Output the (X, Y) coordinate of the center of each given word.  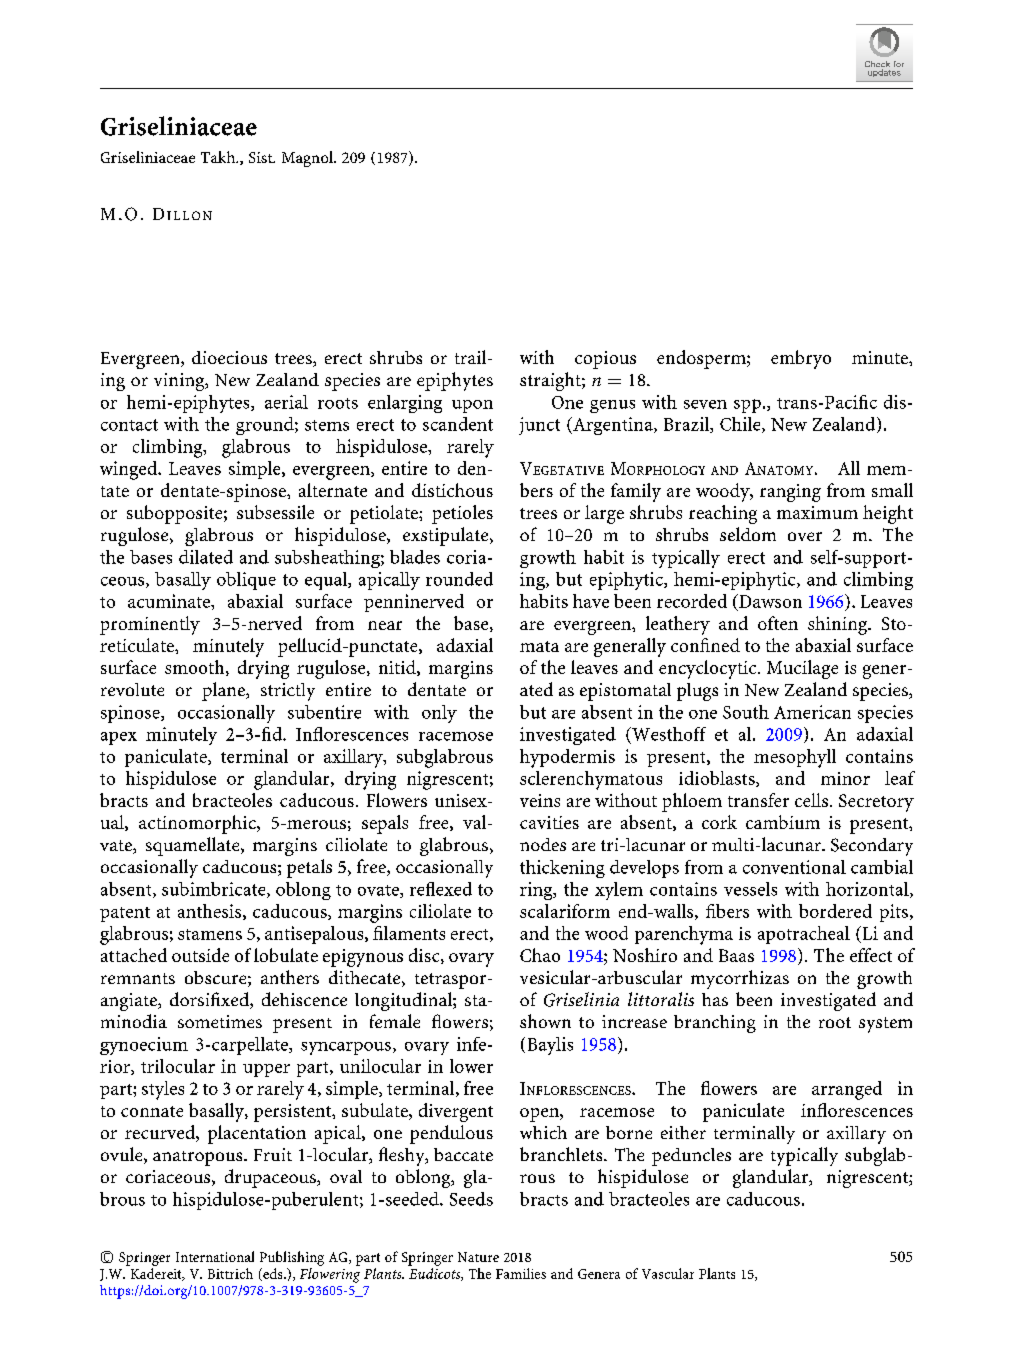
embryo (801, 359)
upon (472, 406)
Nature (478, 1257)
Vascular (668, 1273)
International (215, 1256)
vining (180, 382)
